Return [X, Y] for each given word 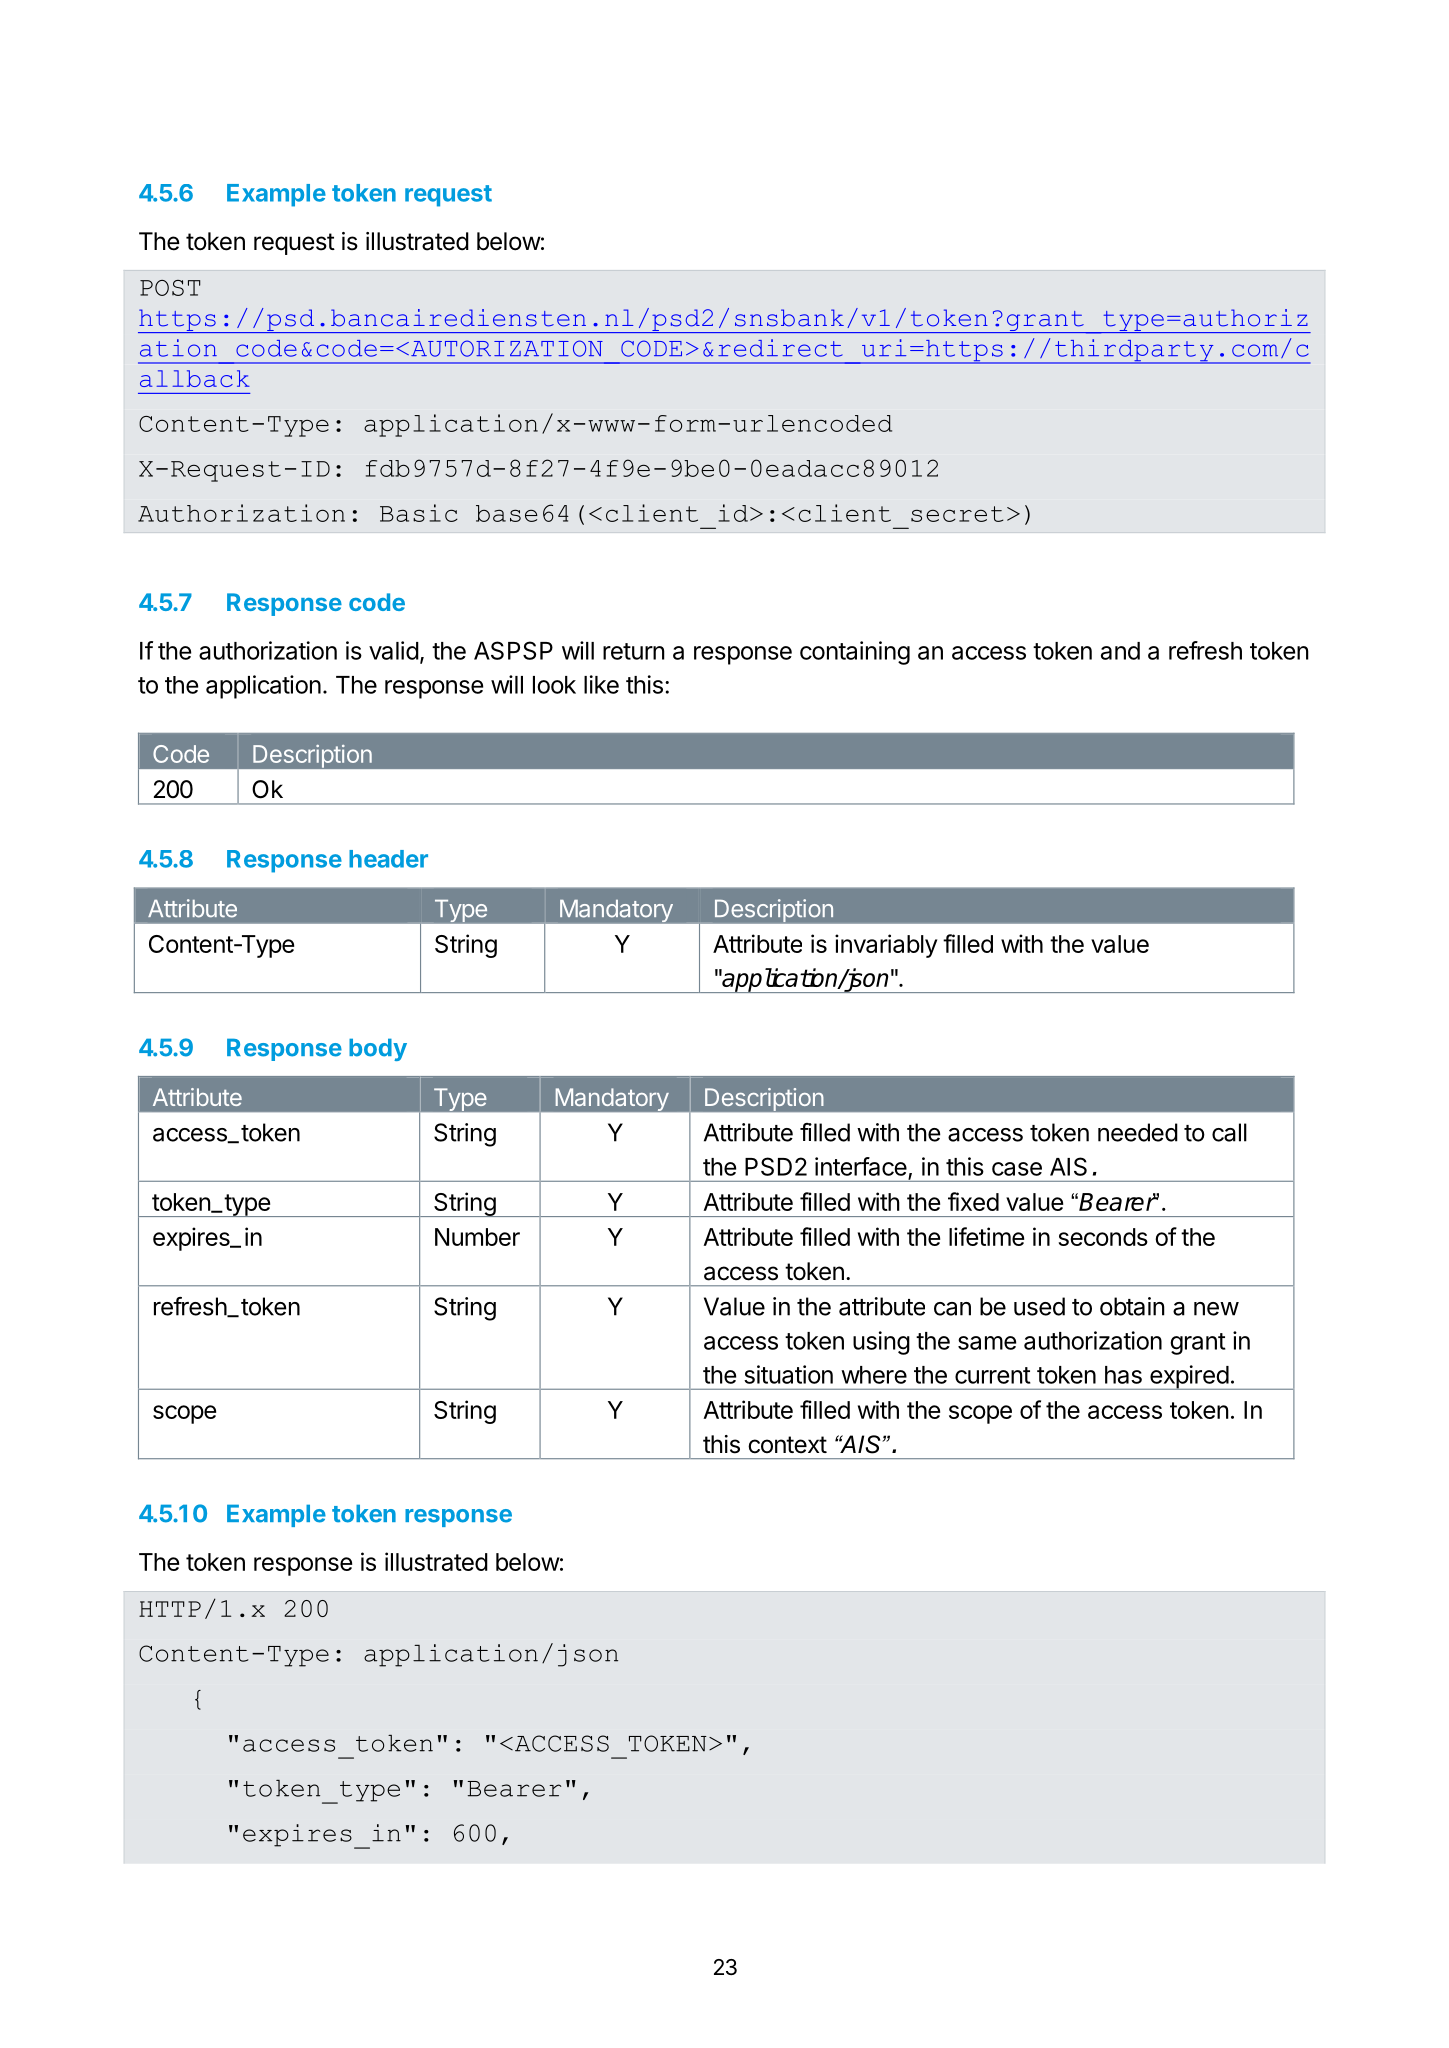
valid [394, 650]
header [388, 859]
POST [170, 288]
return [634, 651]
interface [861, 1166]
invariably [886, 946]
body [378, 1050]
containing [855, 653]
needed [1138, 1132]
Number [477, 1237]
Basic [419, 513]
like [601, 684]
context [787, 1445]
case [1017, 1169]
